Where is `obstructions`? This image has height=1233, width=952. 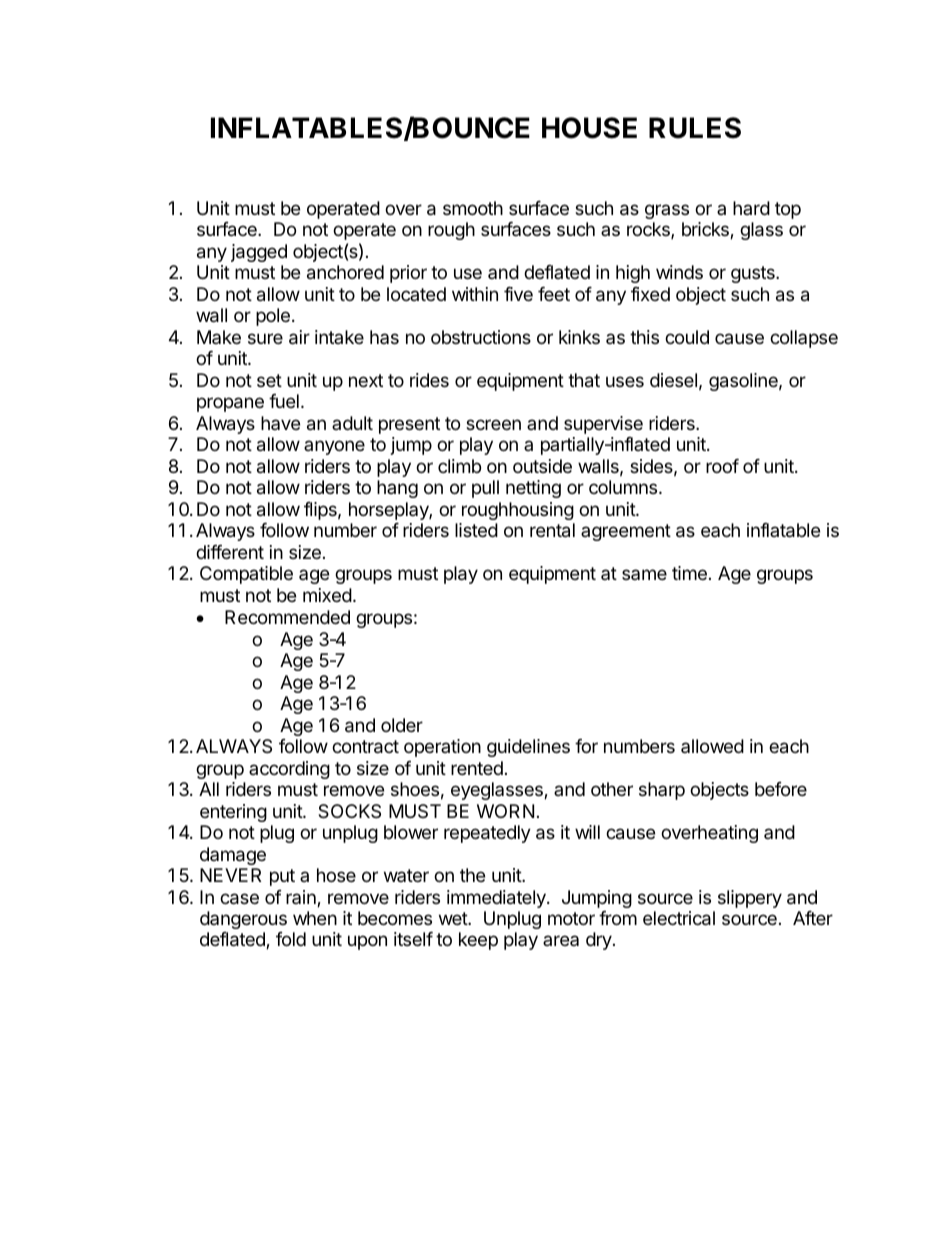
obstructions is located at coordinates (481, 337).
